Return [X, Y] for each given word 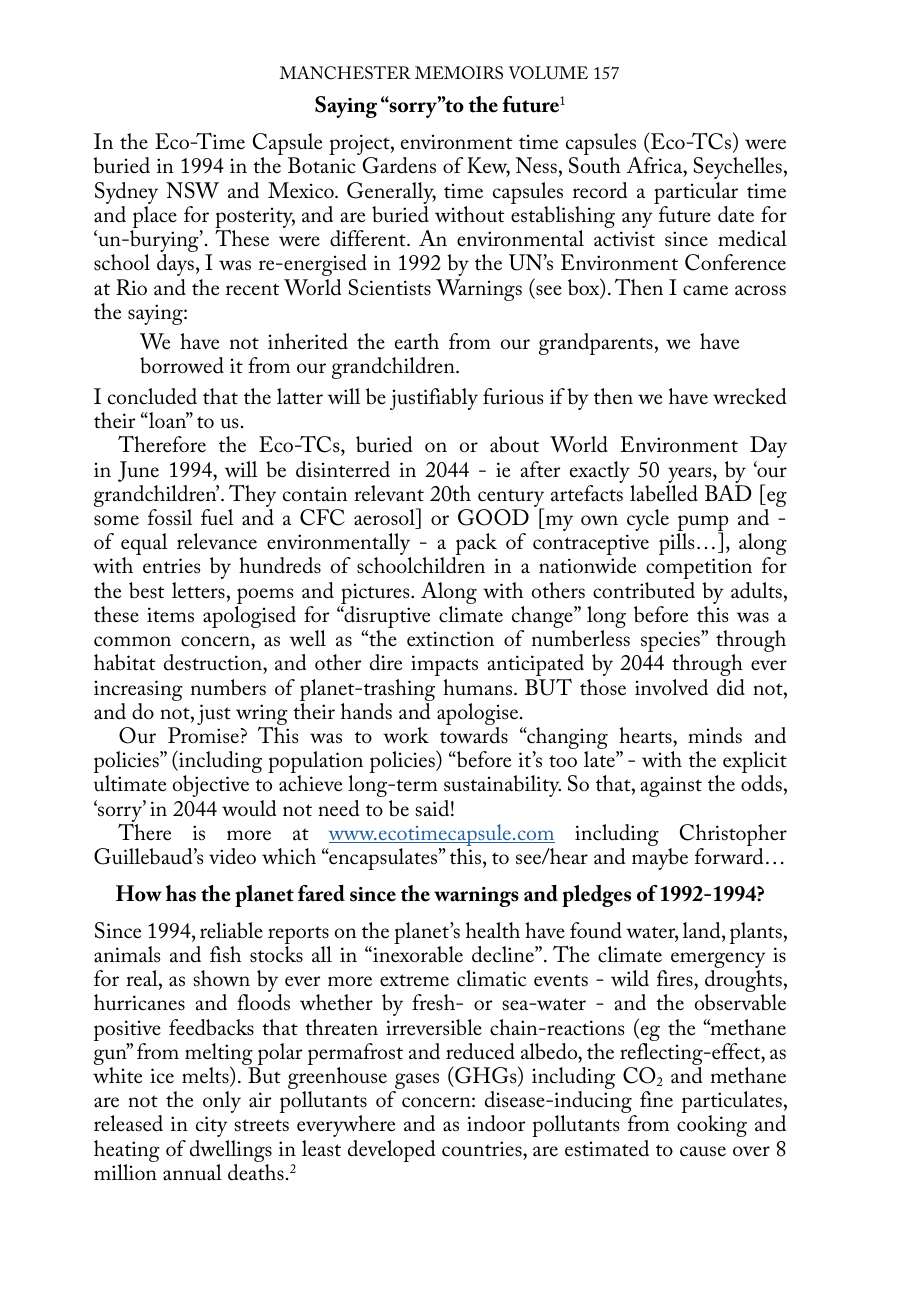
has [181, 893]
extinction [450, 639]
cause [703, 1151]
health [493, 930]
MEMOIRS [459, 73]
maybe [660, 859]
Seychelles [737, 168]
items [170, 615]
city [211, 1126]
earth [417, 341]
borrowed [182, 365]
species [671, 642]
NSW [192, 190]
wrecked [750, 396]
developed [392, 1151]
